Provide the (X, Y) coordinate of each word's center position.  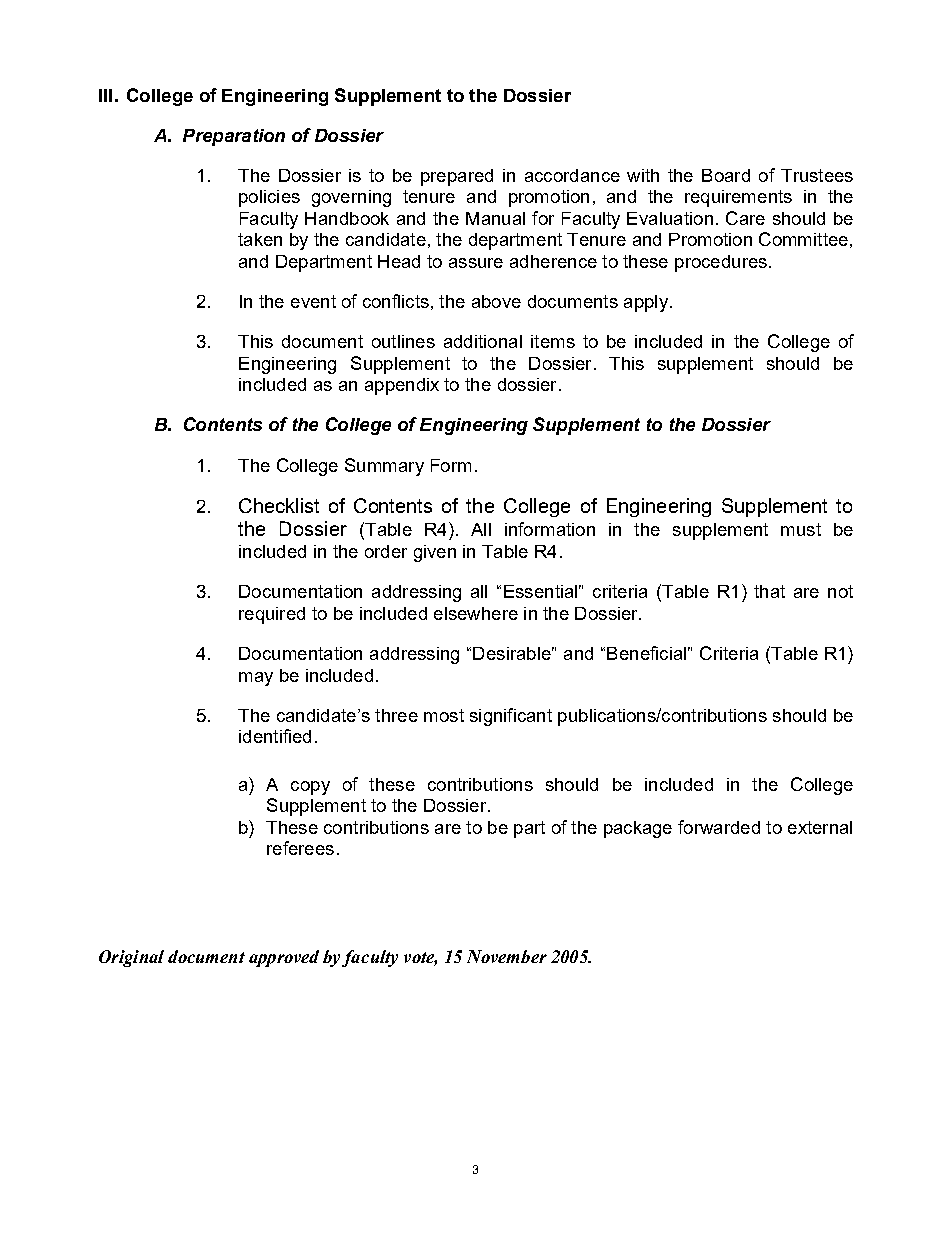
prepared (457, 177)
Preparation (234, 137)
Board (726, 175)
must (801, 529)
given (435, 553)
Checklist (279, 505)
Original (131, 958)
